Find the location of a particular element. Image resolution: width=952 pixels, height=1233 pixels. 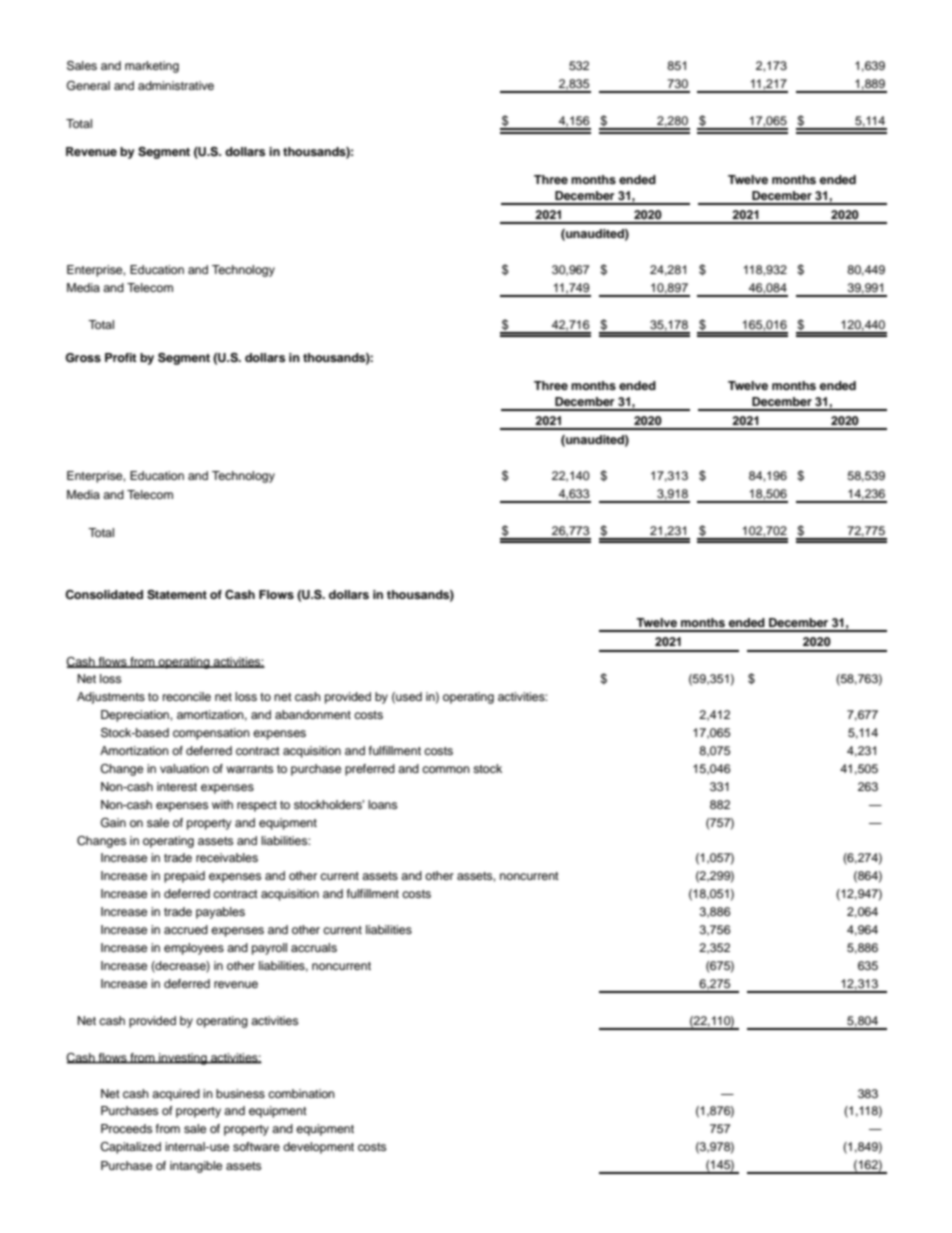

administrative is located at coordinates (176, 85).
